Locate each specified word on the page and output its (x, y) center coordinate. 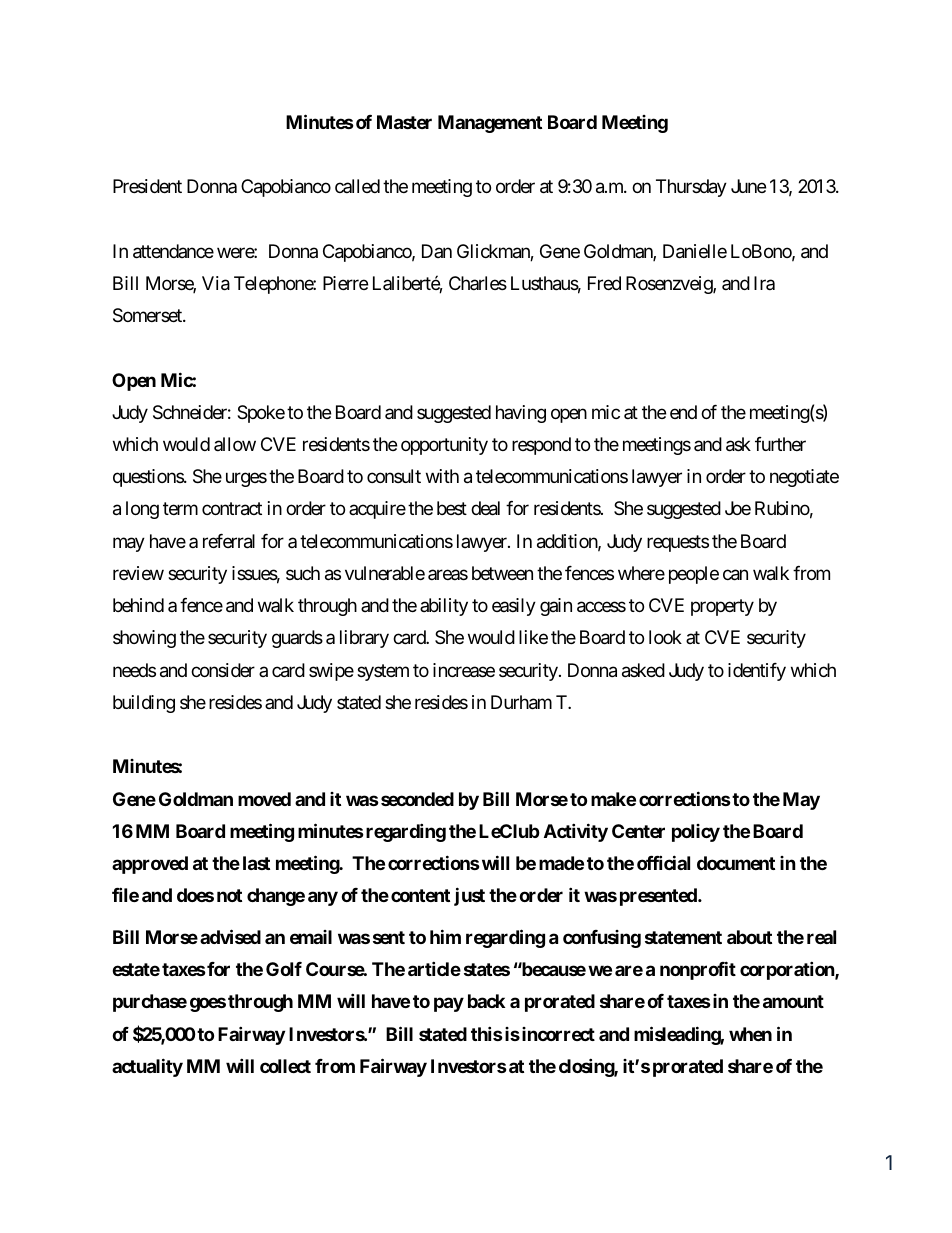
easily (514, 607)
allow (235, 444)
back (486, 1001)
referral (229, 541)
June (748, 186)
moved (264, 799)
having (521, 414)
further (780, 444)
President (147, 186)
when (750, 1034)
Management (490, 124)
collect (285, 1066)
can (735, 575)
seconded (417, 799)
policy (696, 833)
